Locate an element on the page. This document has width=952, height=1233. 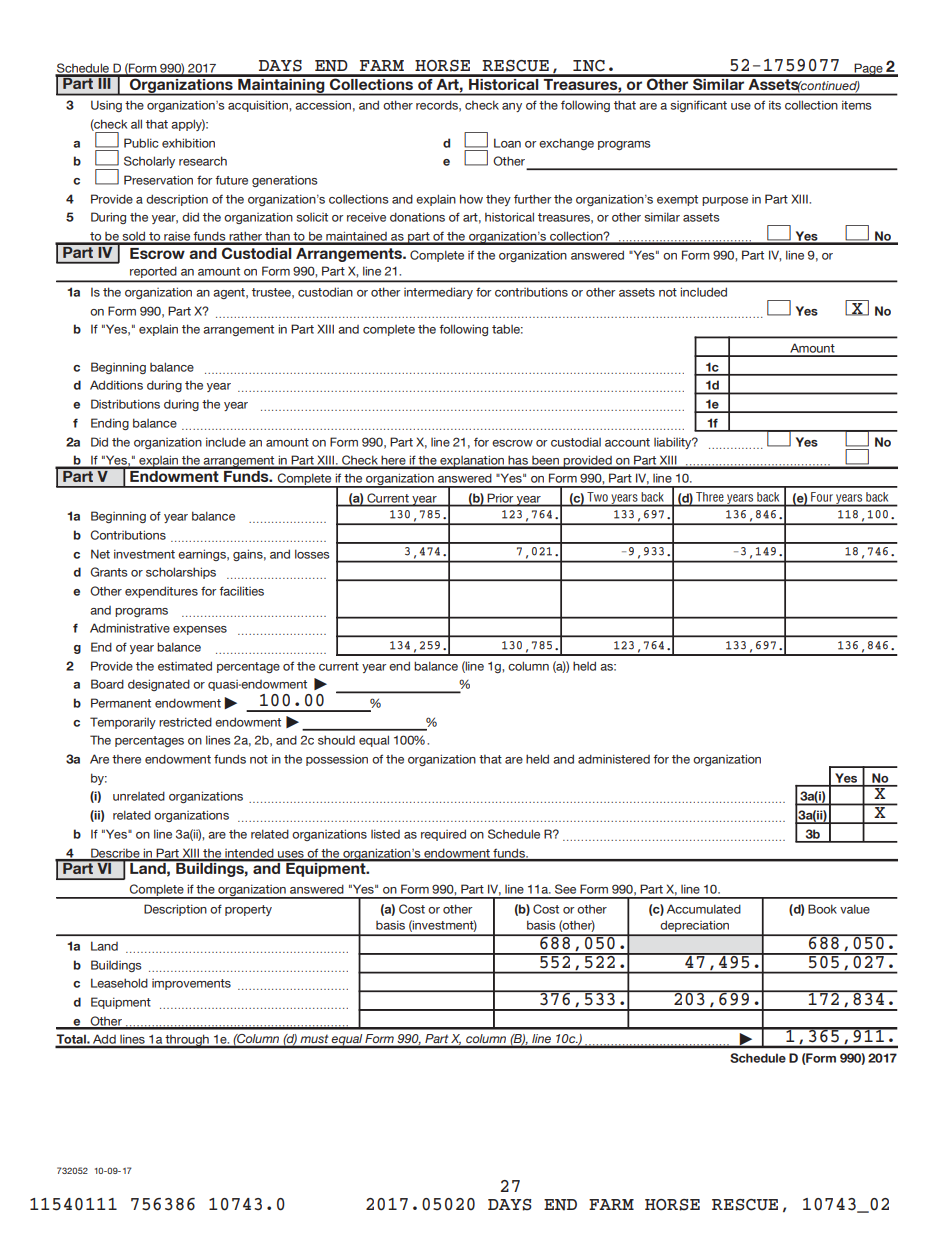
improvements is located at coordinates (191, 984).
